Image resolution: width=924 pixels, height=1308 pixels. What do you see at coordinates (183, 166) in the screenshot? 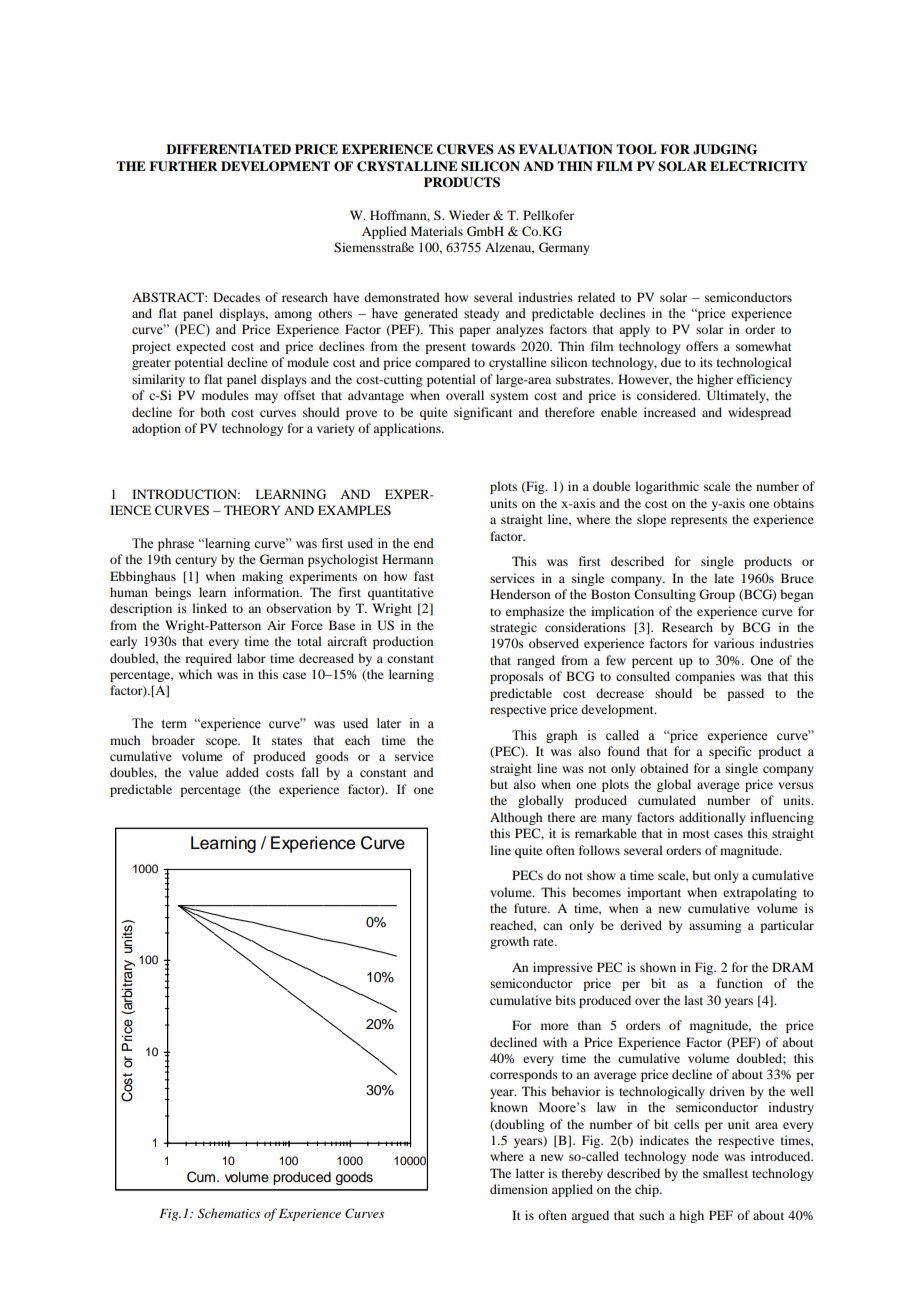
I see `FURTHER` at bounding box center [183, 166].
